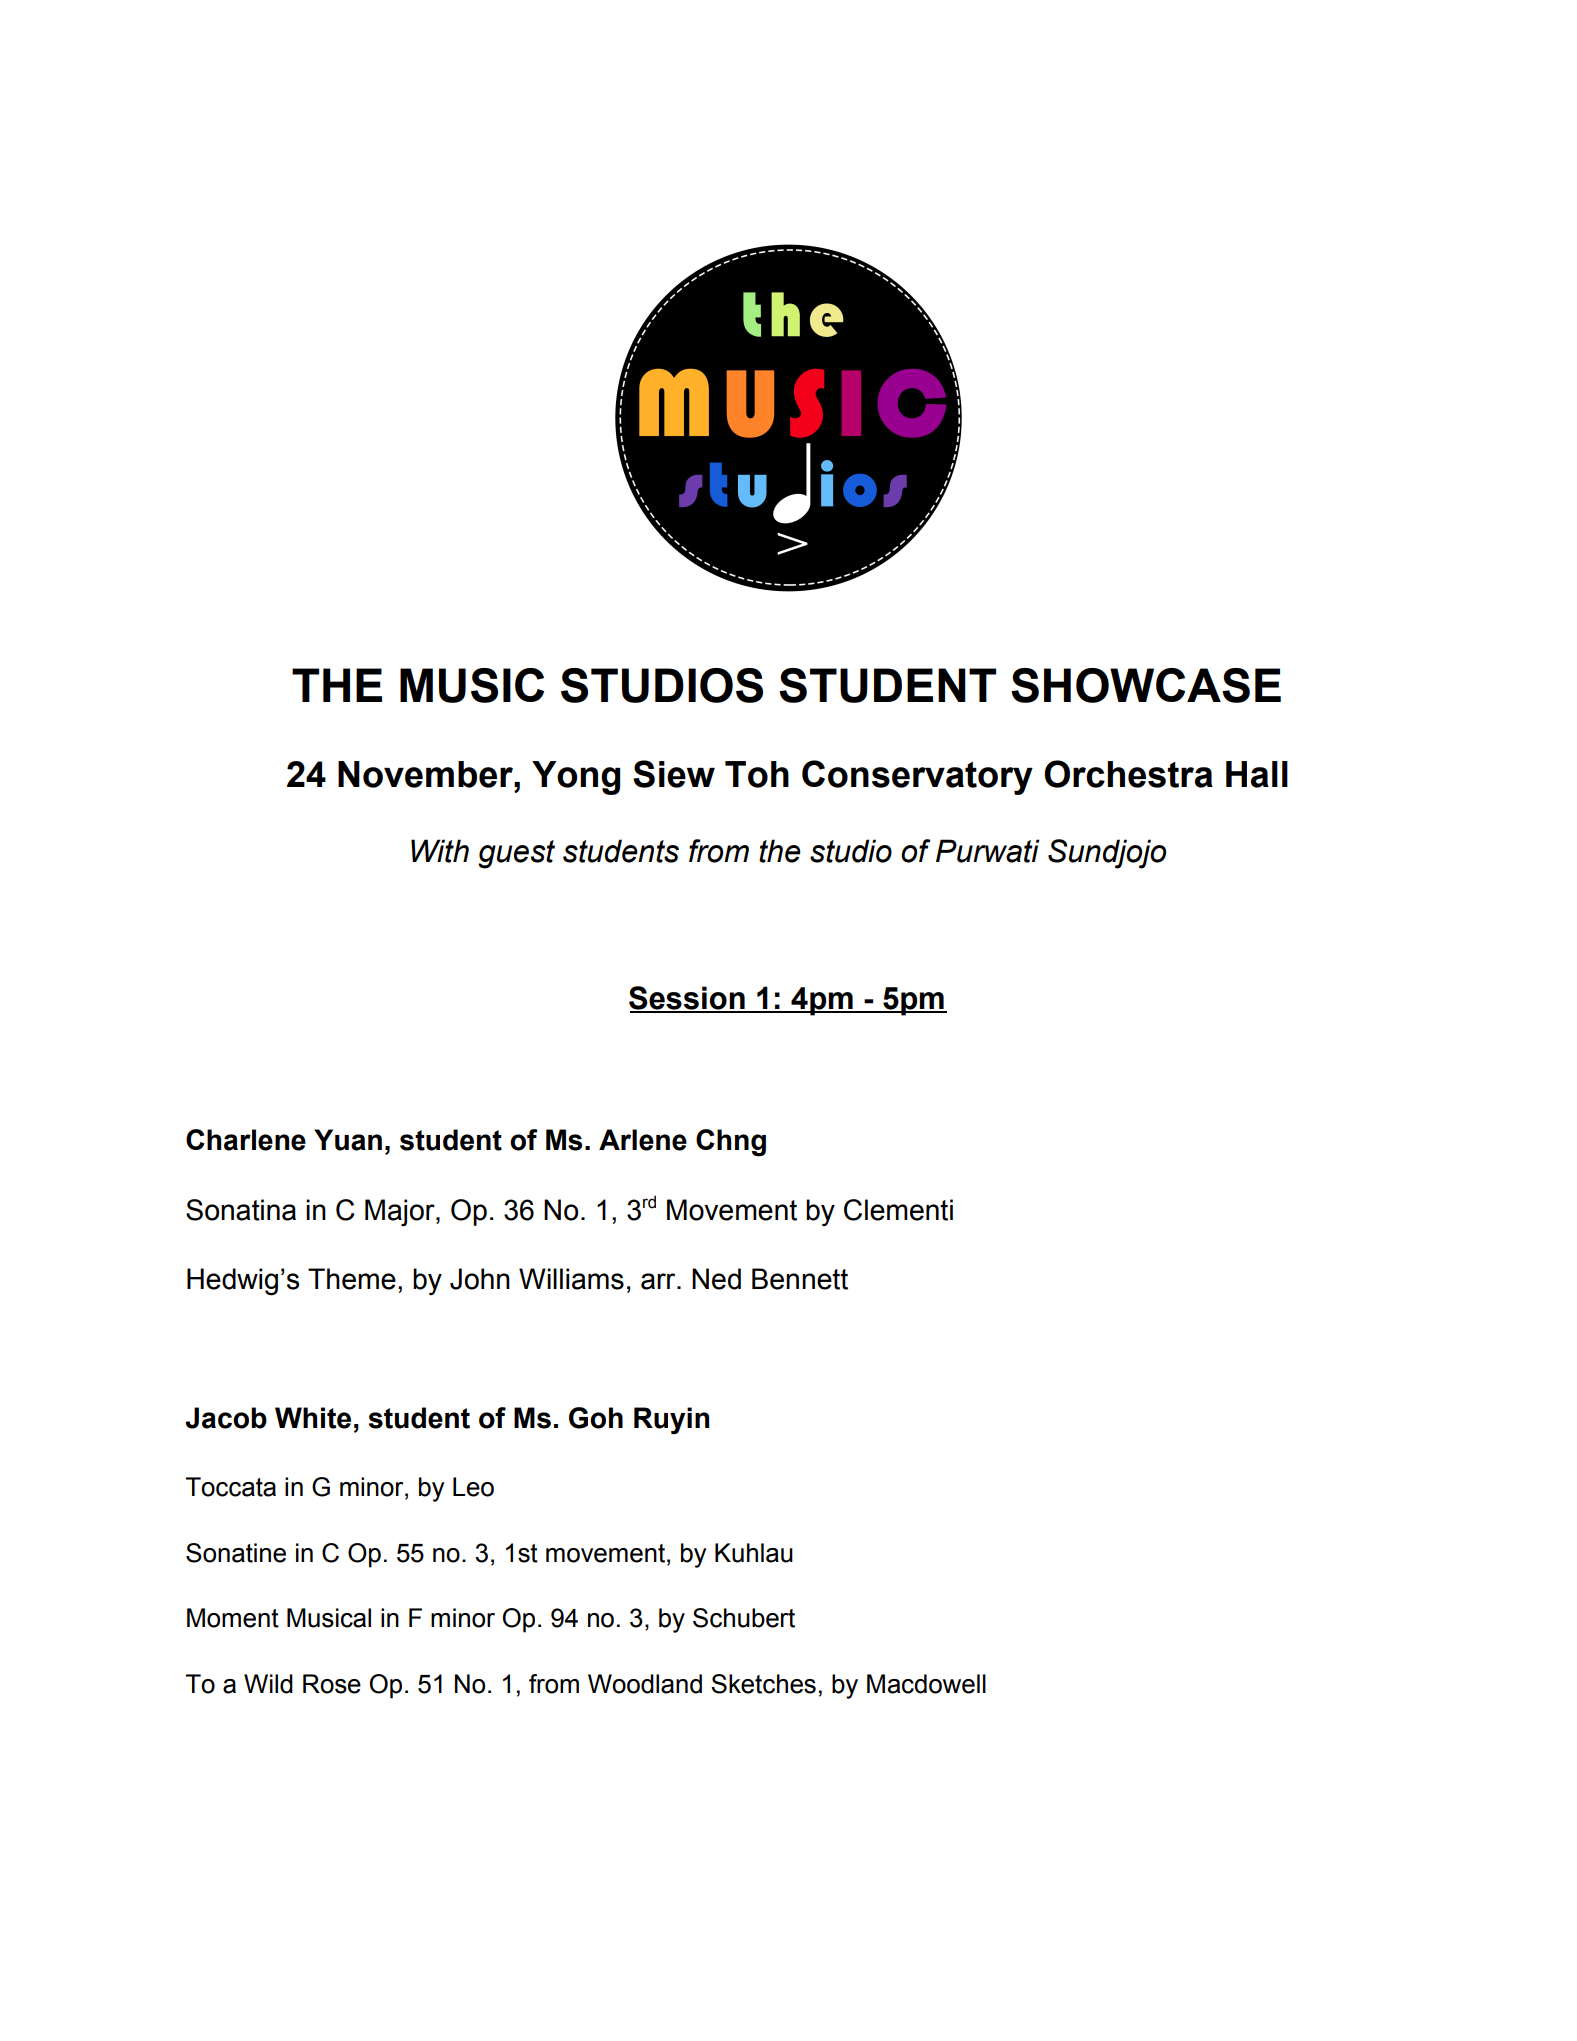 The width and height of the screenshot is (1577, 2041). Describe the element at coordinates (757, 774) in the screenshot. I see `Toh` at that location.
